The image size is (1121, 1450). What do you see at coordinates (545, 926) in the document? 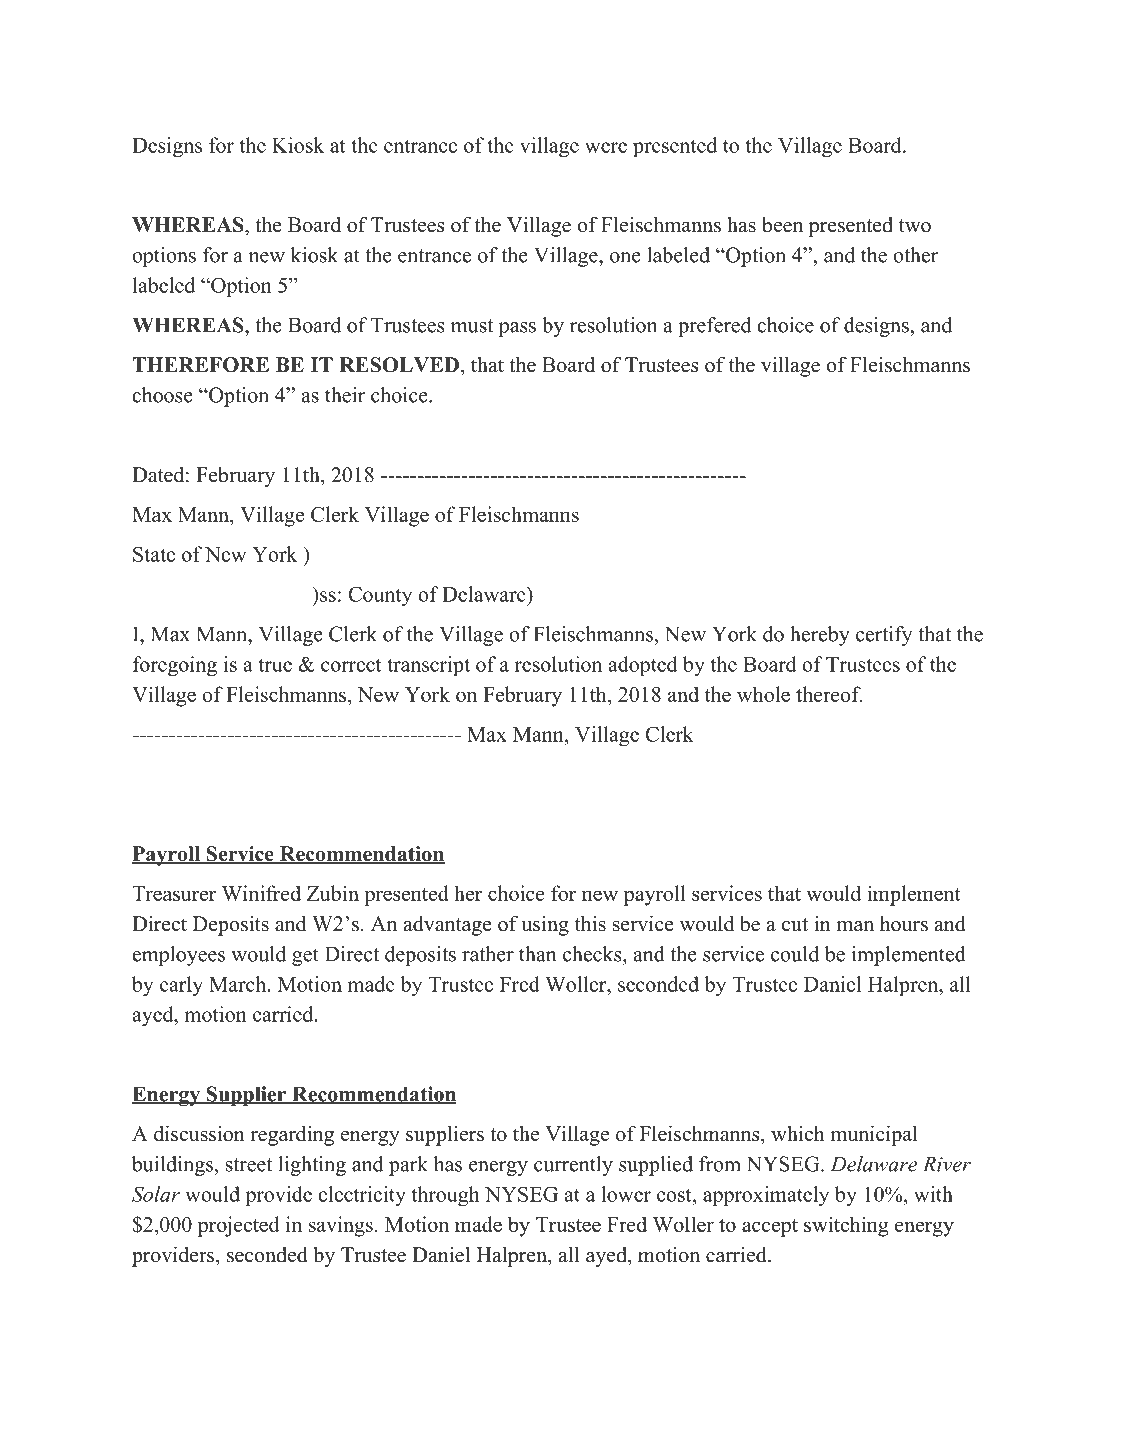
I see `using` at bounding box center [545, 926].
